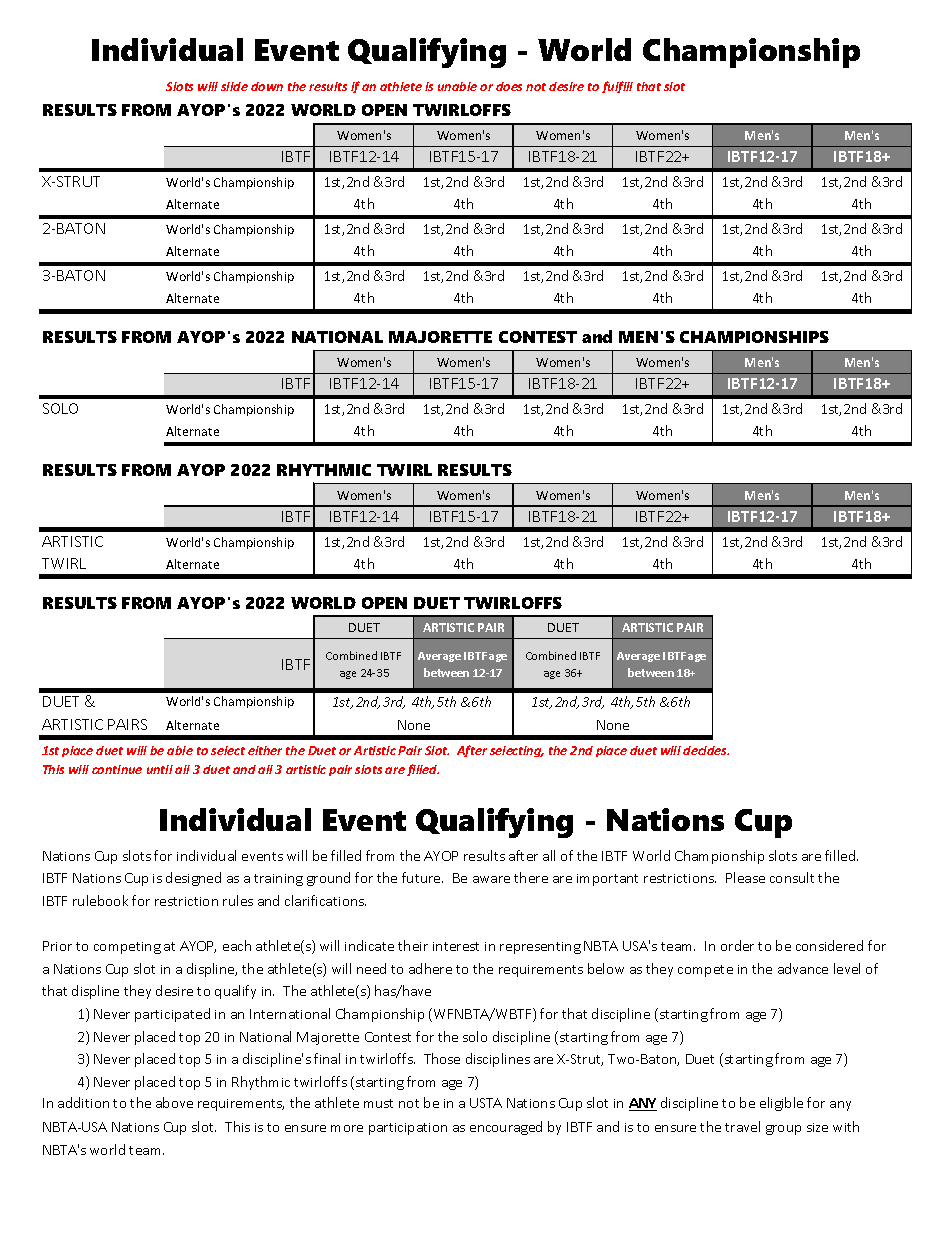 Image resolution: width=952 pixels, height=1233 pixels. Describe the element at coordinates (174, 1102) in the document. I see `above` at that location.
